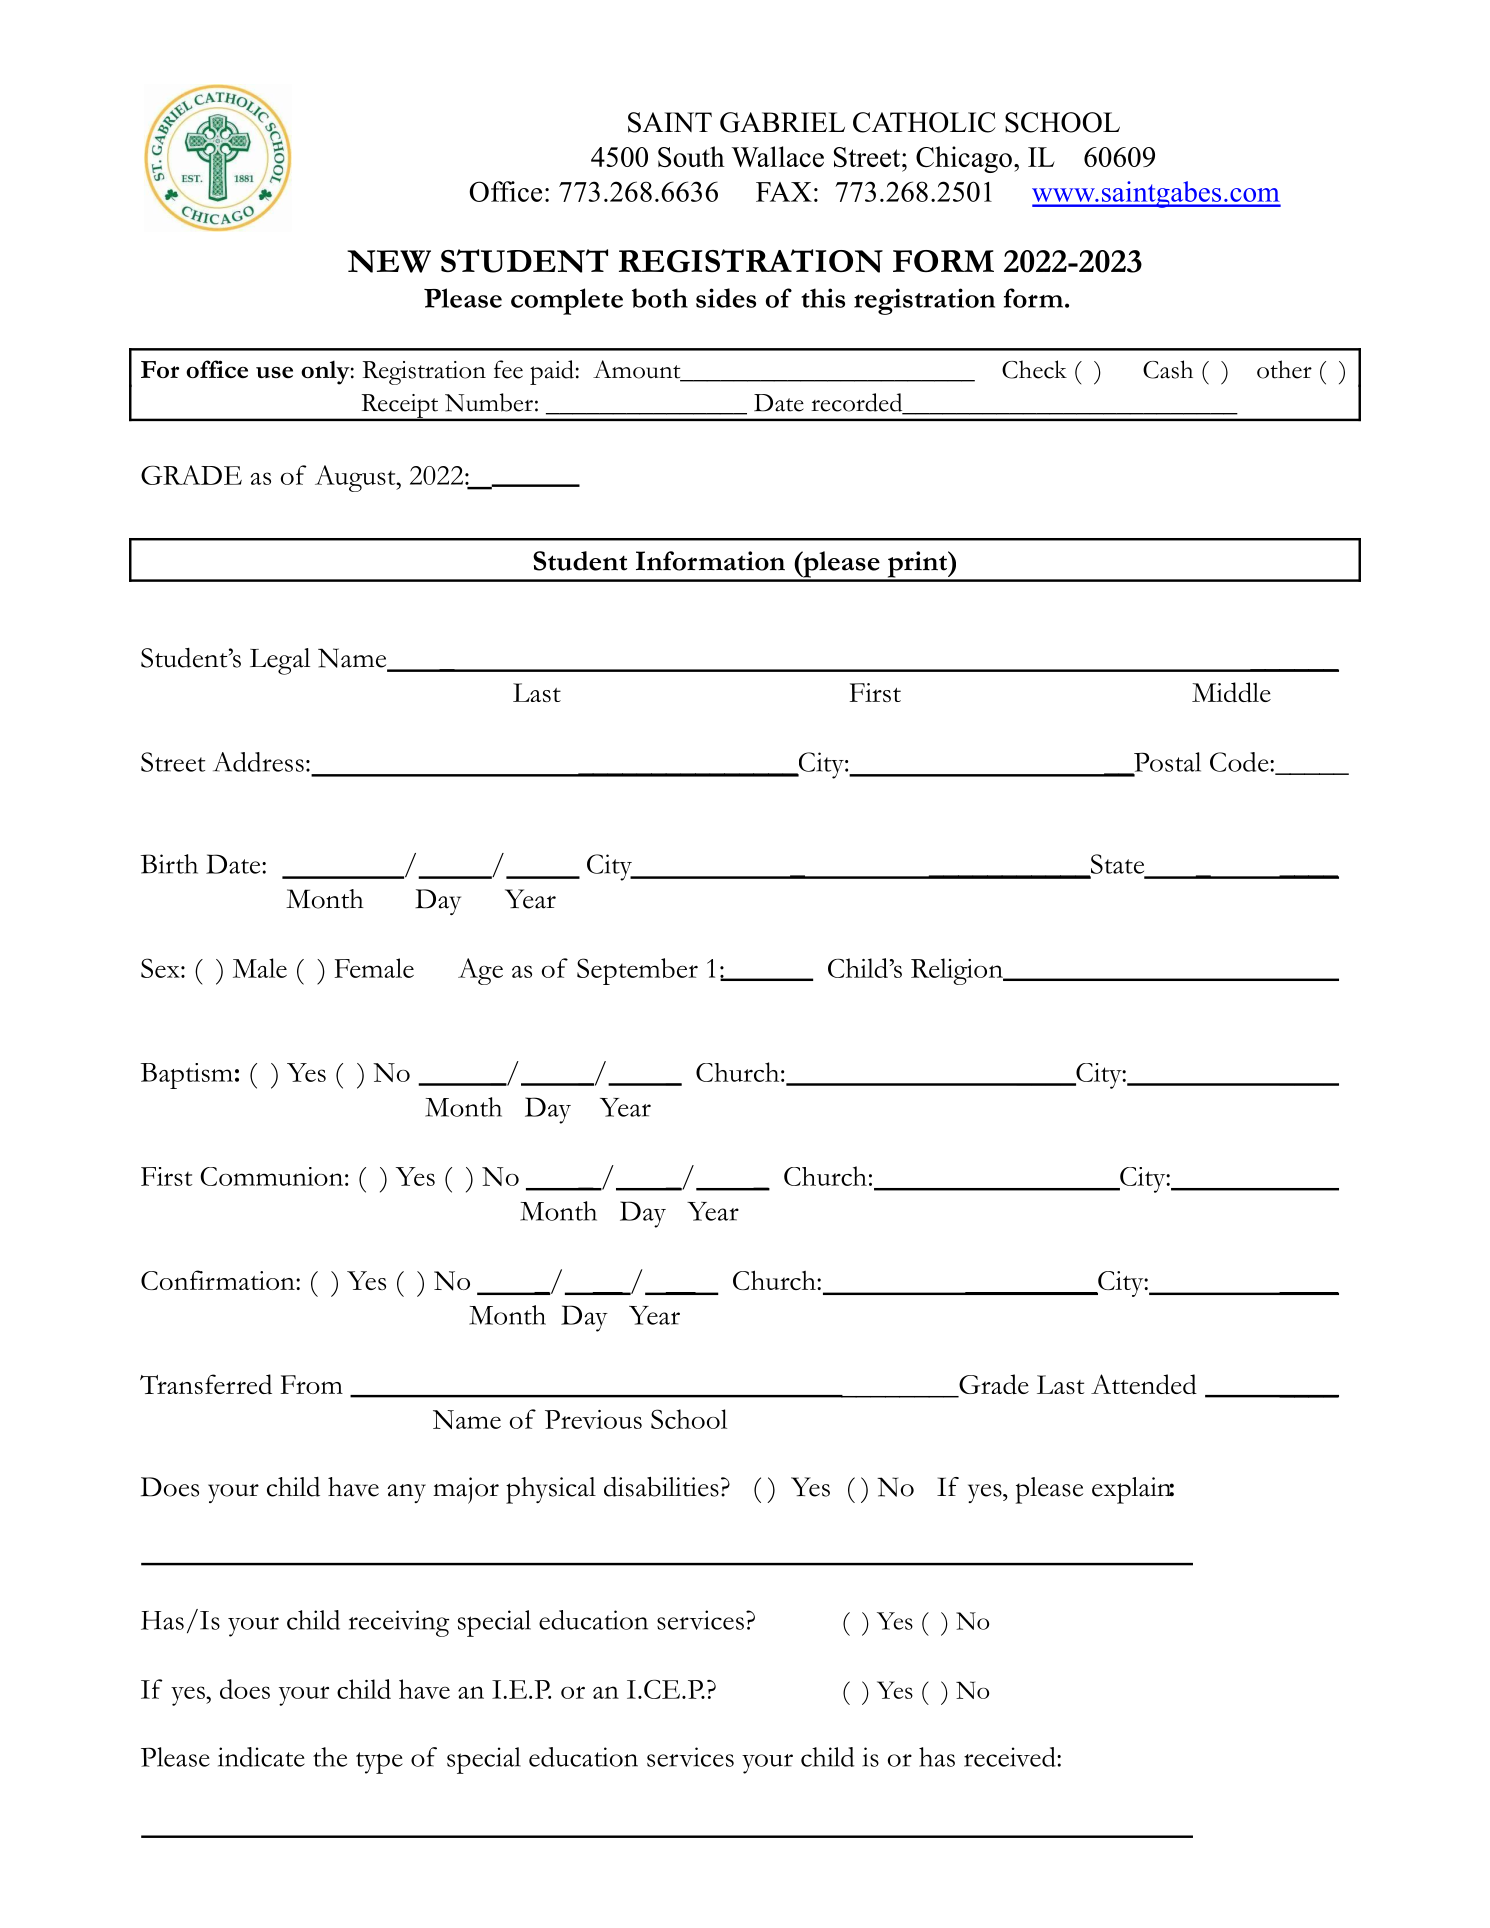  What do you see at coordinates (389, 261) in the screenshot?
I see `NEW` at bounding box center [389, 261].
